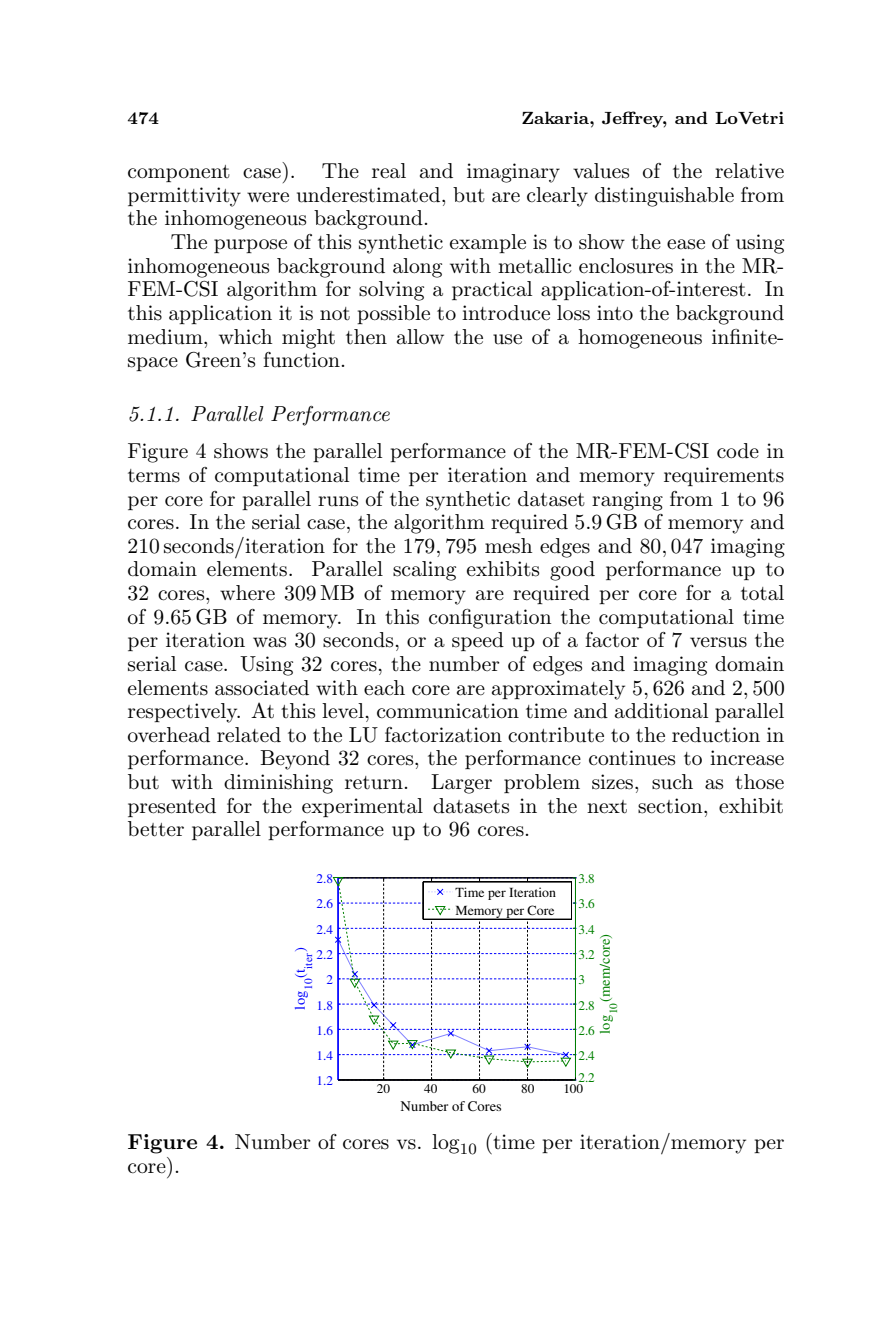 This screenshot has height=1343, width=896. What do you see at coordinates (179, 173) in the screenshot?
I see `component` at bounding box center [179, 173].
